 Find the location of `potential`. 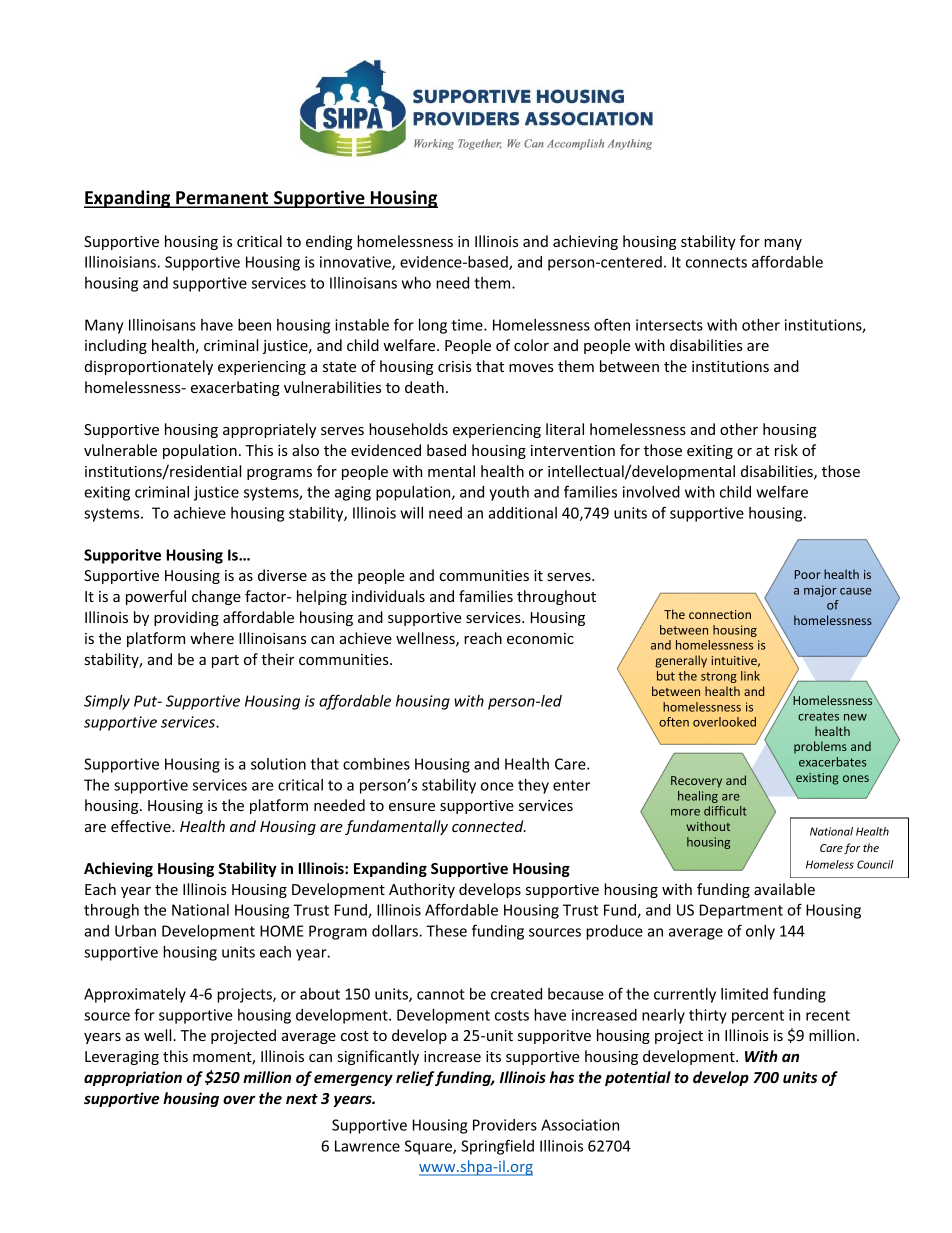

potential is located at coordinates (638, 1078).
